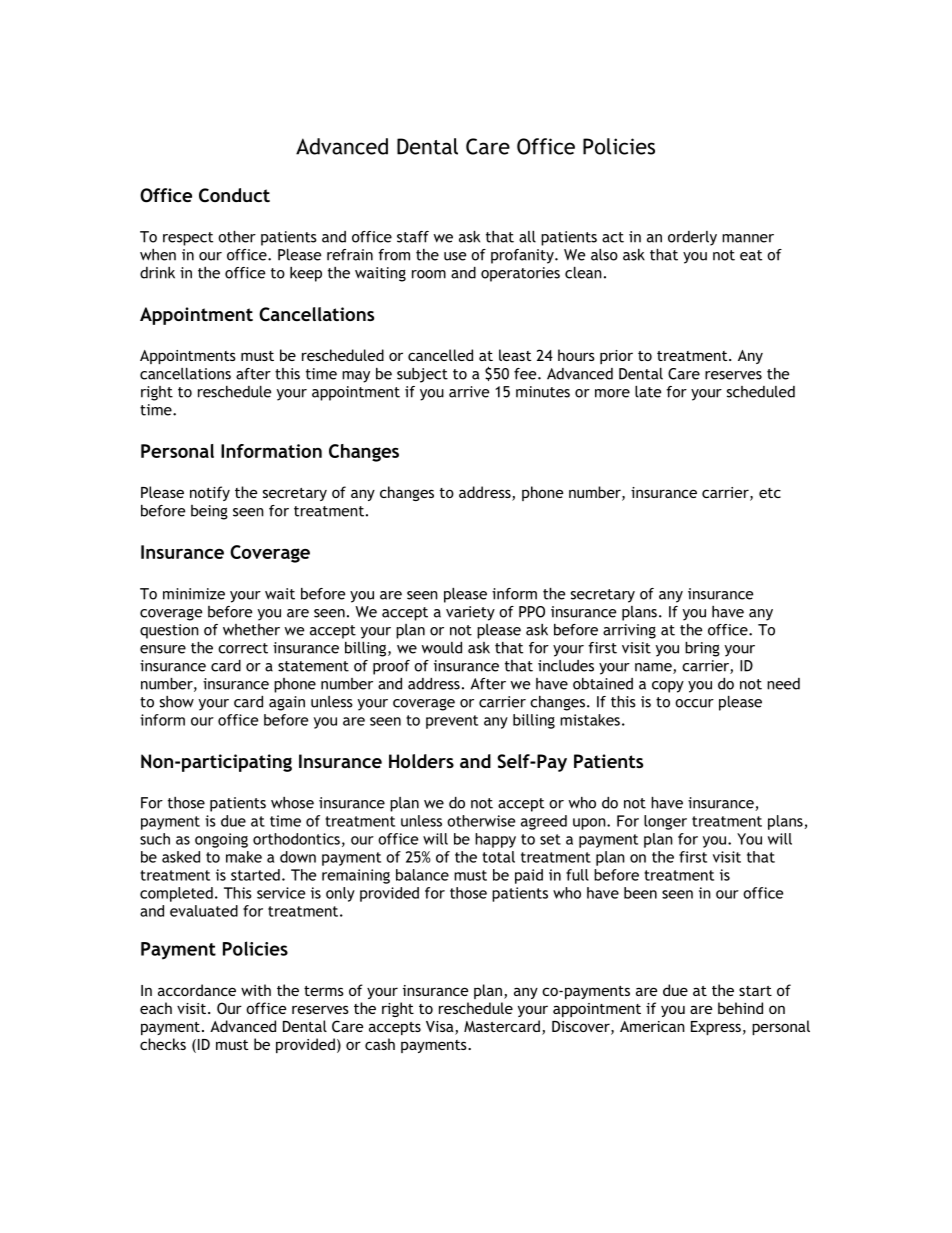 The height and width of the document is (1233, 952). I want to click on Conduct, so click(234, 195).
